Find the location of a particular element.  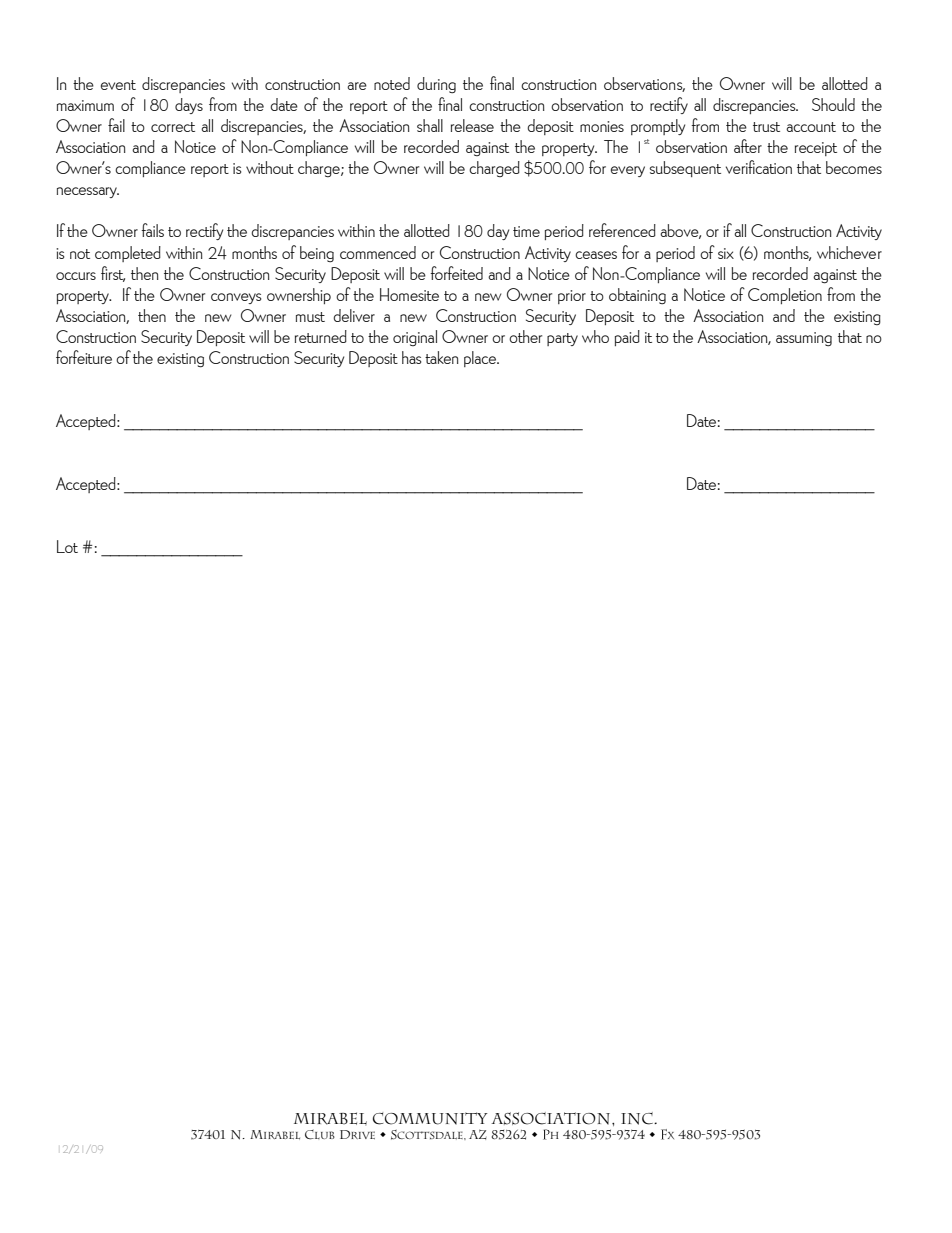

Community is located at coordinates (430, 1118).
